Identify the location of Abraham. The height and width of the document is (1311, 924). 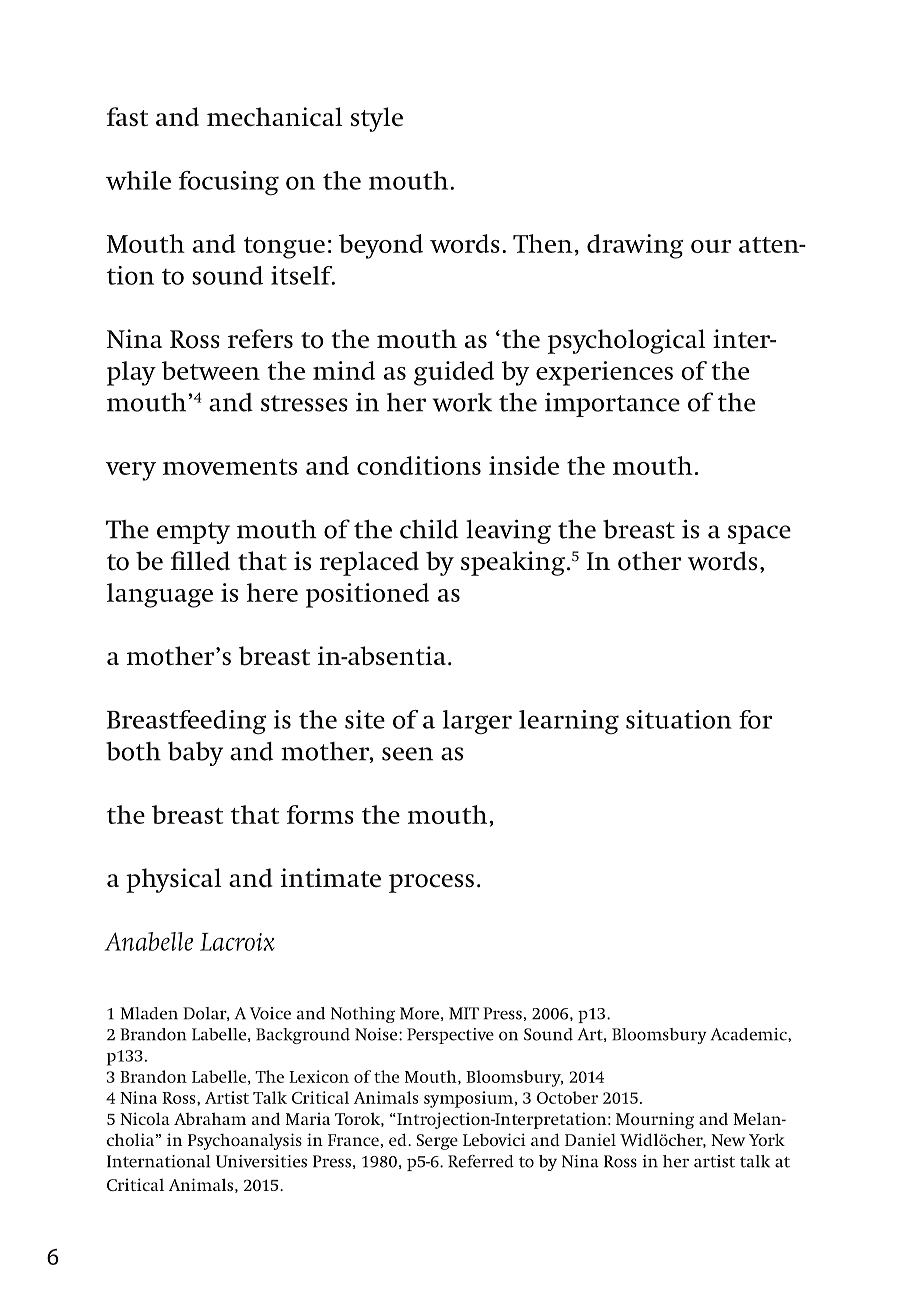
(210, 1118).
